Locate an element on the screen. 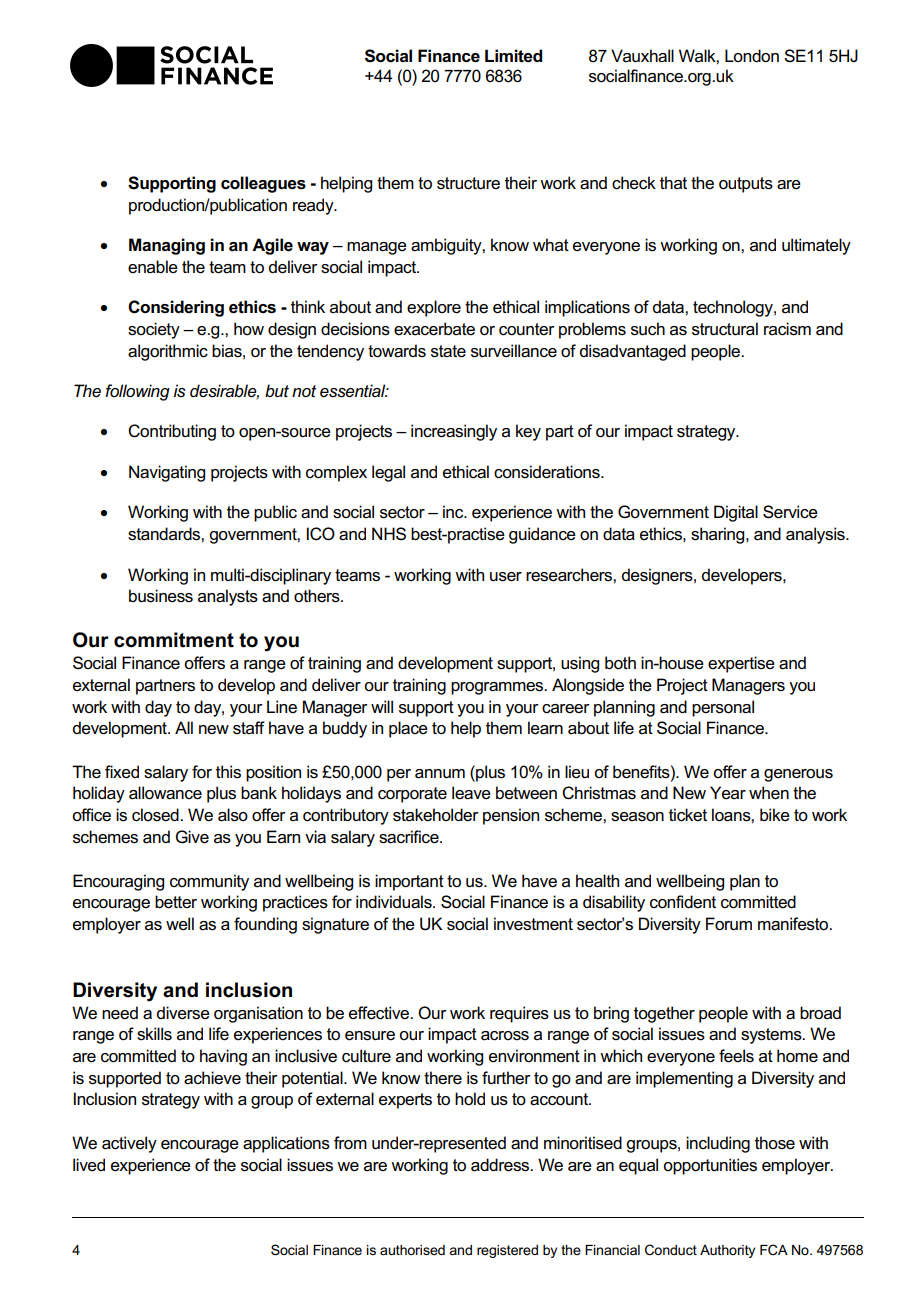 The image size is (924, 1308). Limited is located at coordinates (513, 56).
